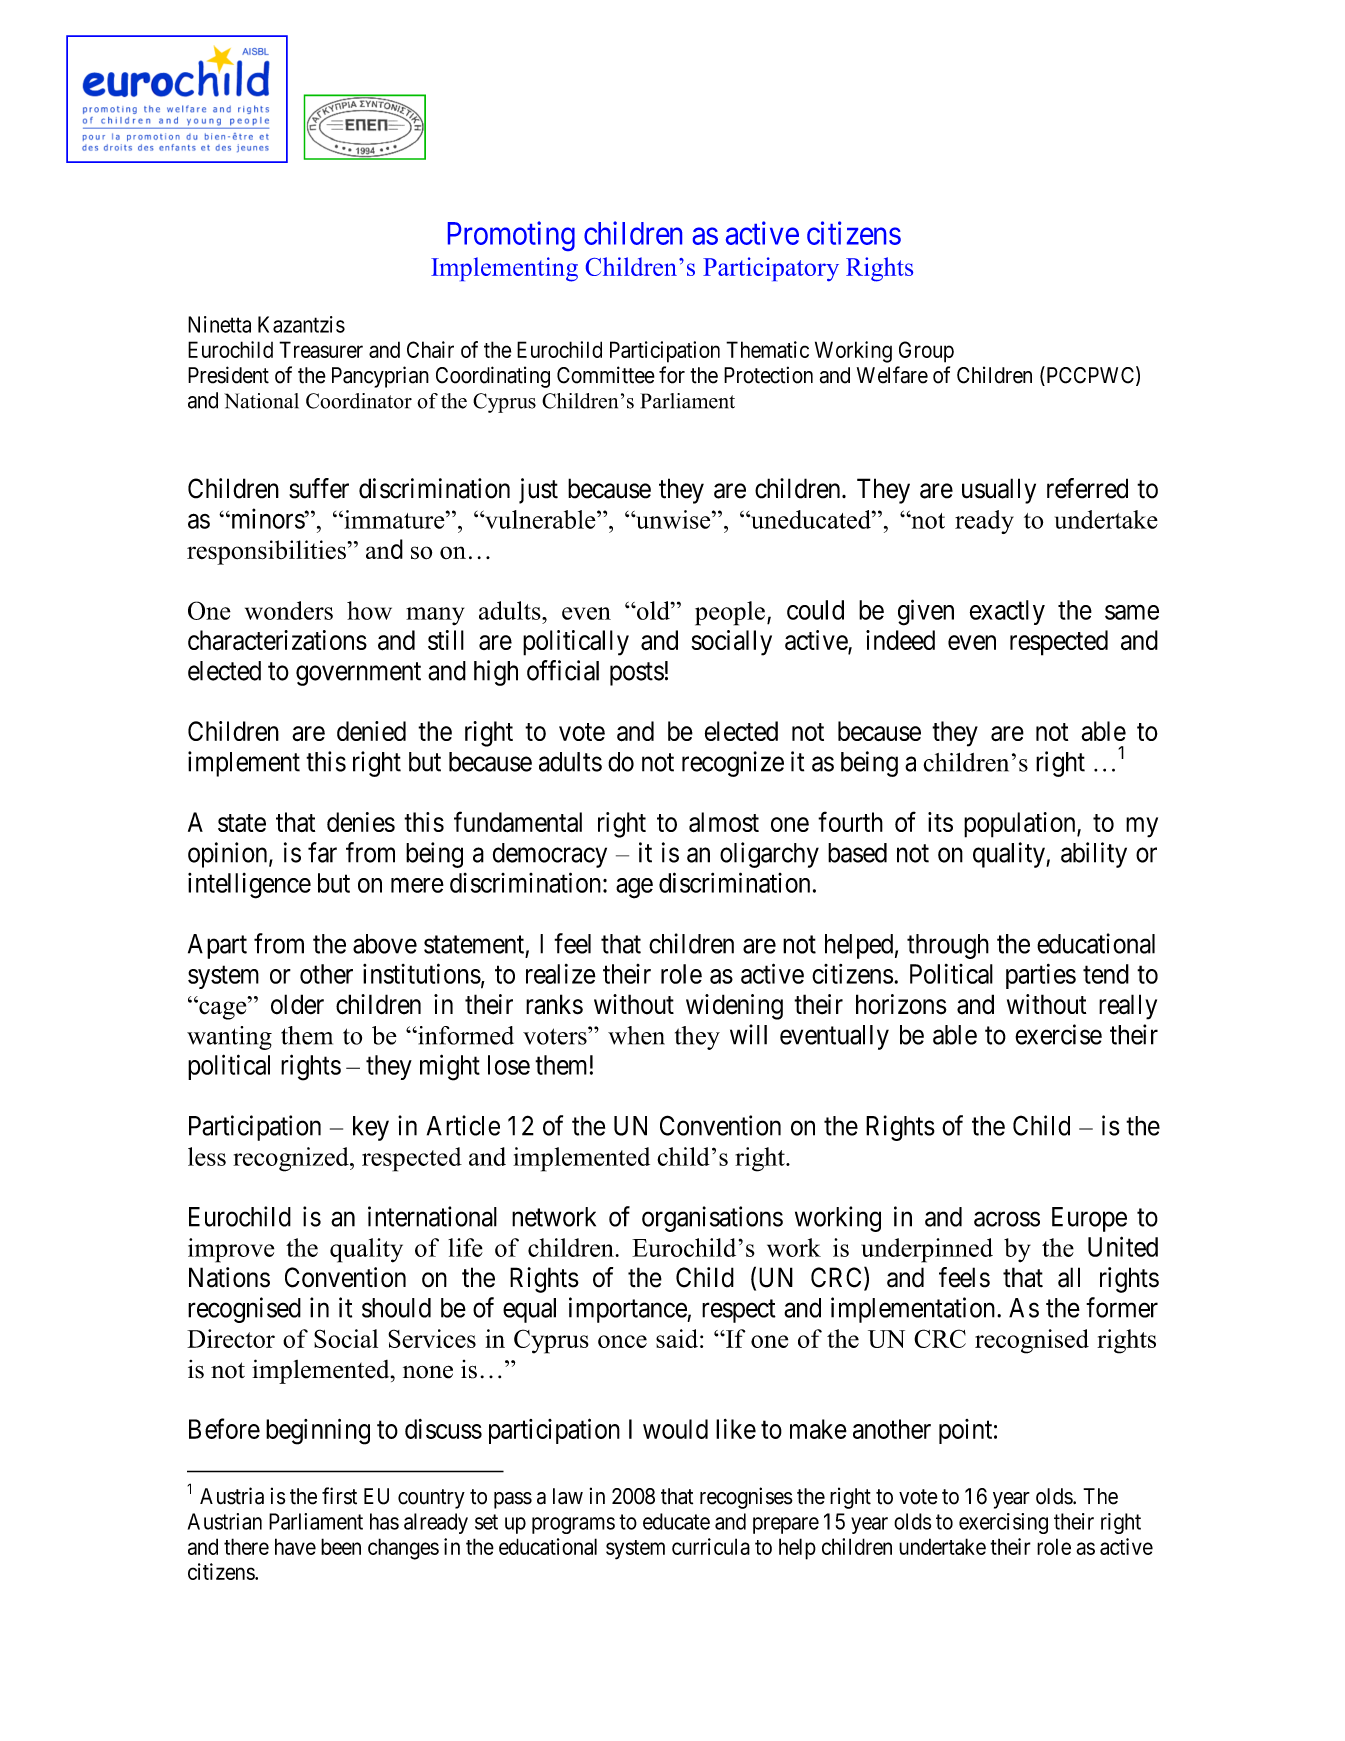  Describe the element at coordinates (730, 613) in the page. I see `people` at that location.
